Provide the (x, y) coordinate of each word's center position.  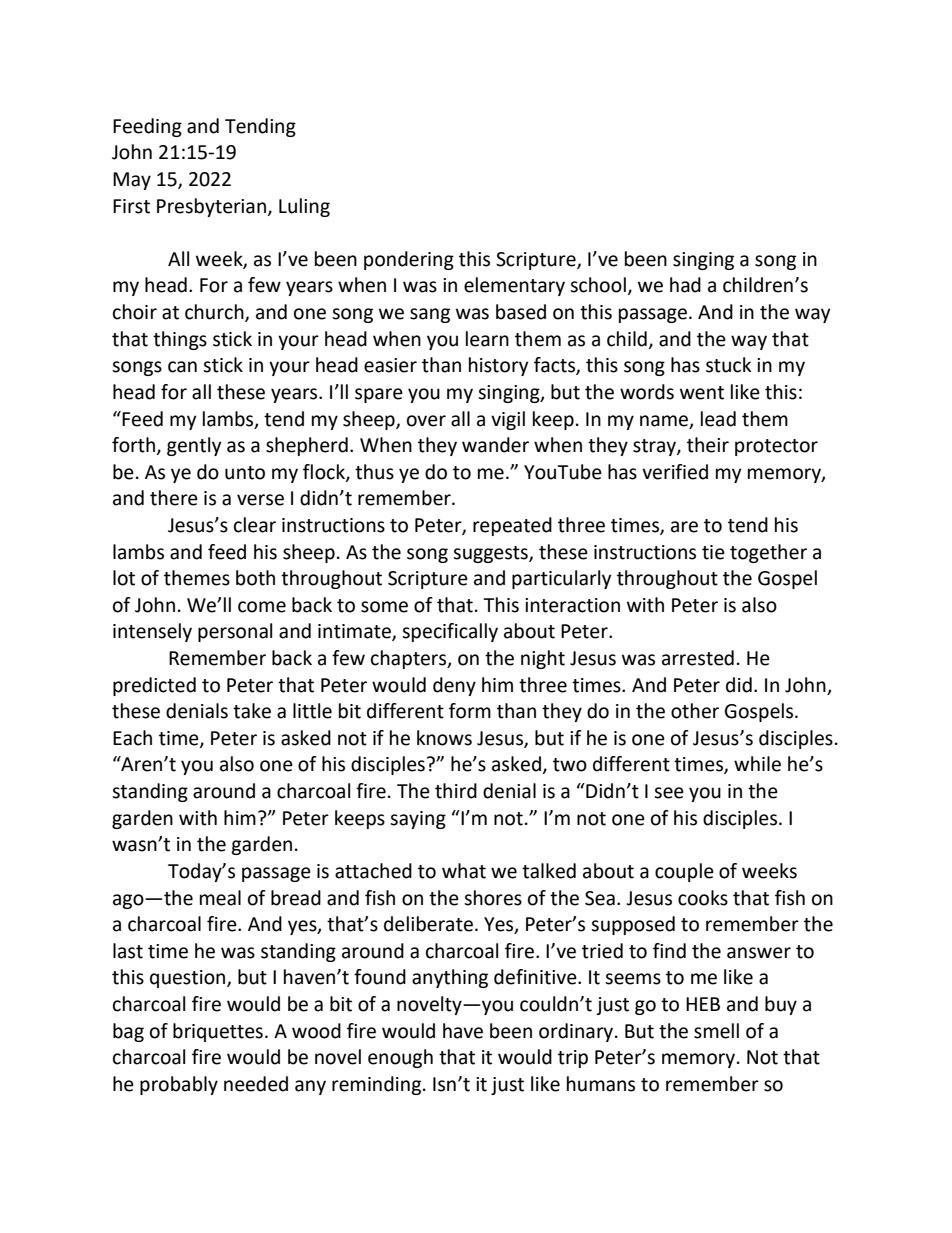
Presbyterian (211, 207)
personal (235, 632)
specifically (450, 632)
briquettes (218, 1032)
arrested (698, 658)
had (685, 285)
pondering (409, 260)
